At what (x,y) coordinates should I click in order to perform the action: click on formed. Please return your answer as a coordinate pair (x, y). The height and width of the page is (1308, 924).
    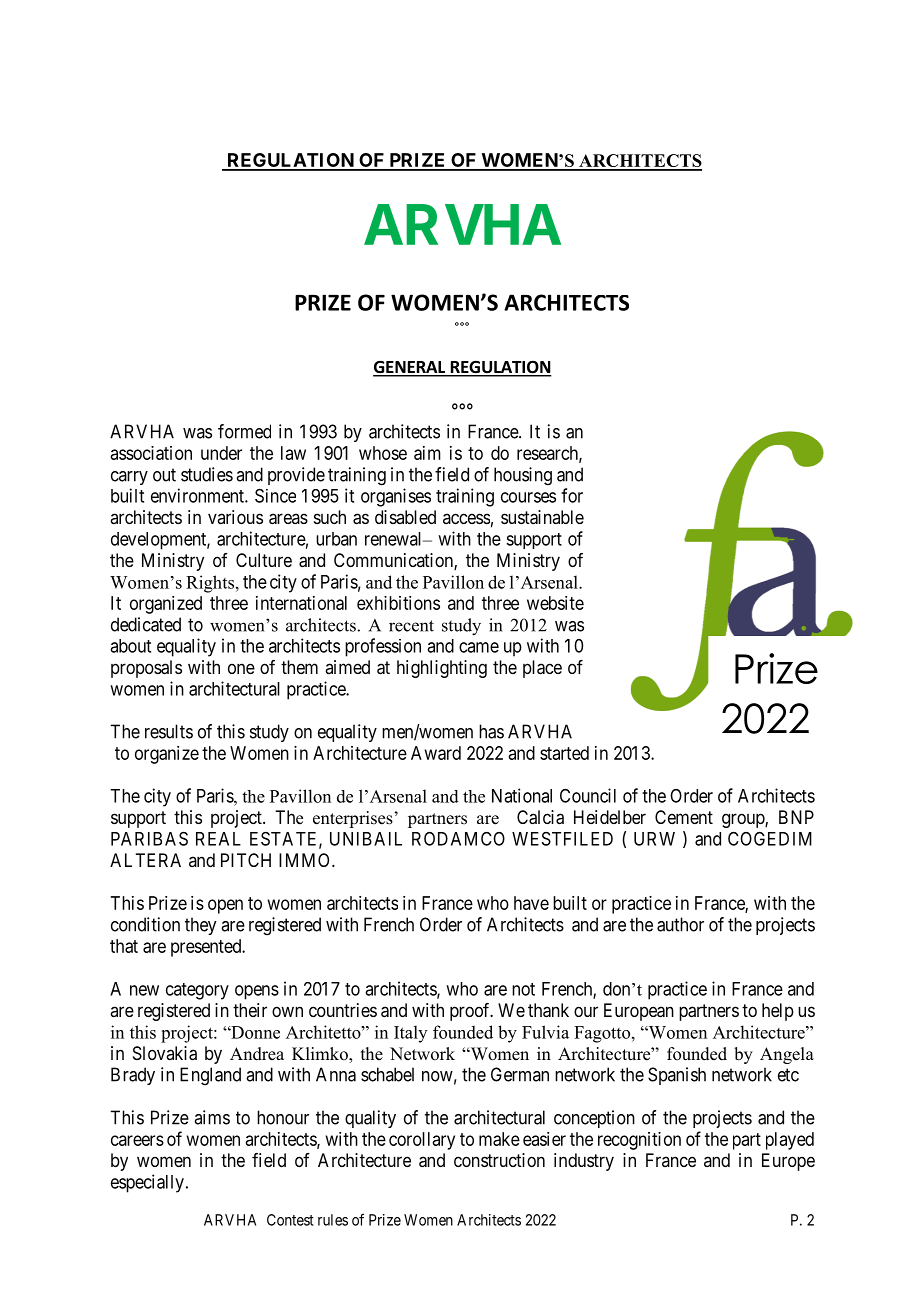
    Looking at the image, I should click on (244, 431).
